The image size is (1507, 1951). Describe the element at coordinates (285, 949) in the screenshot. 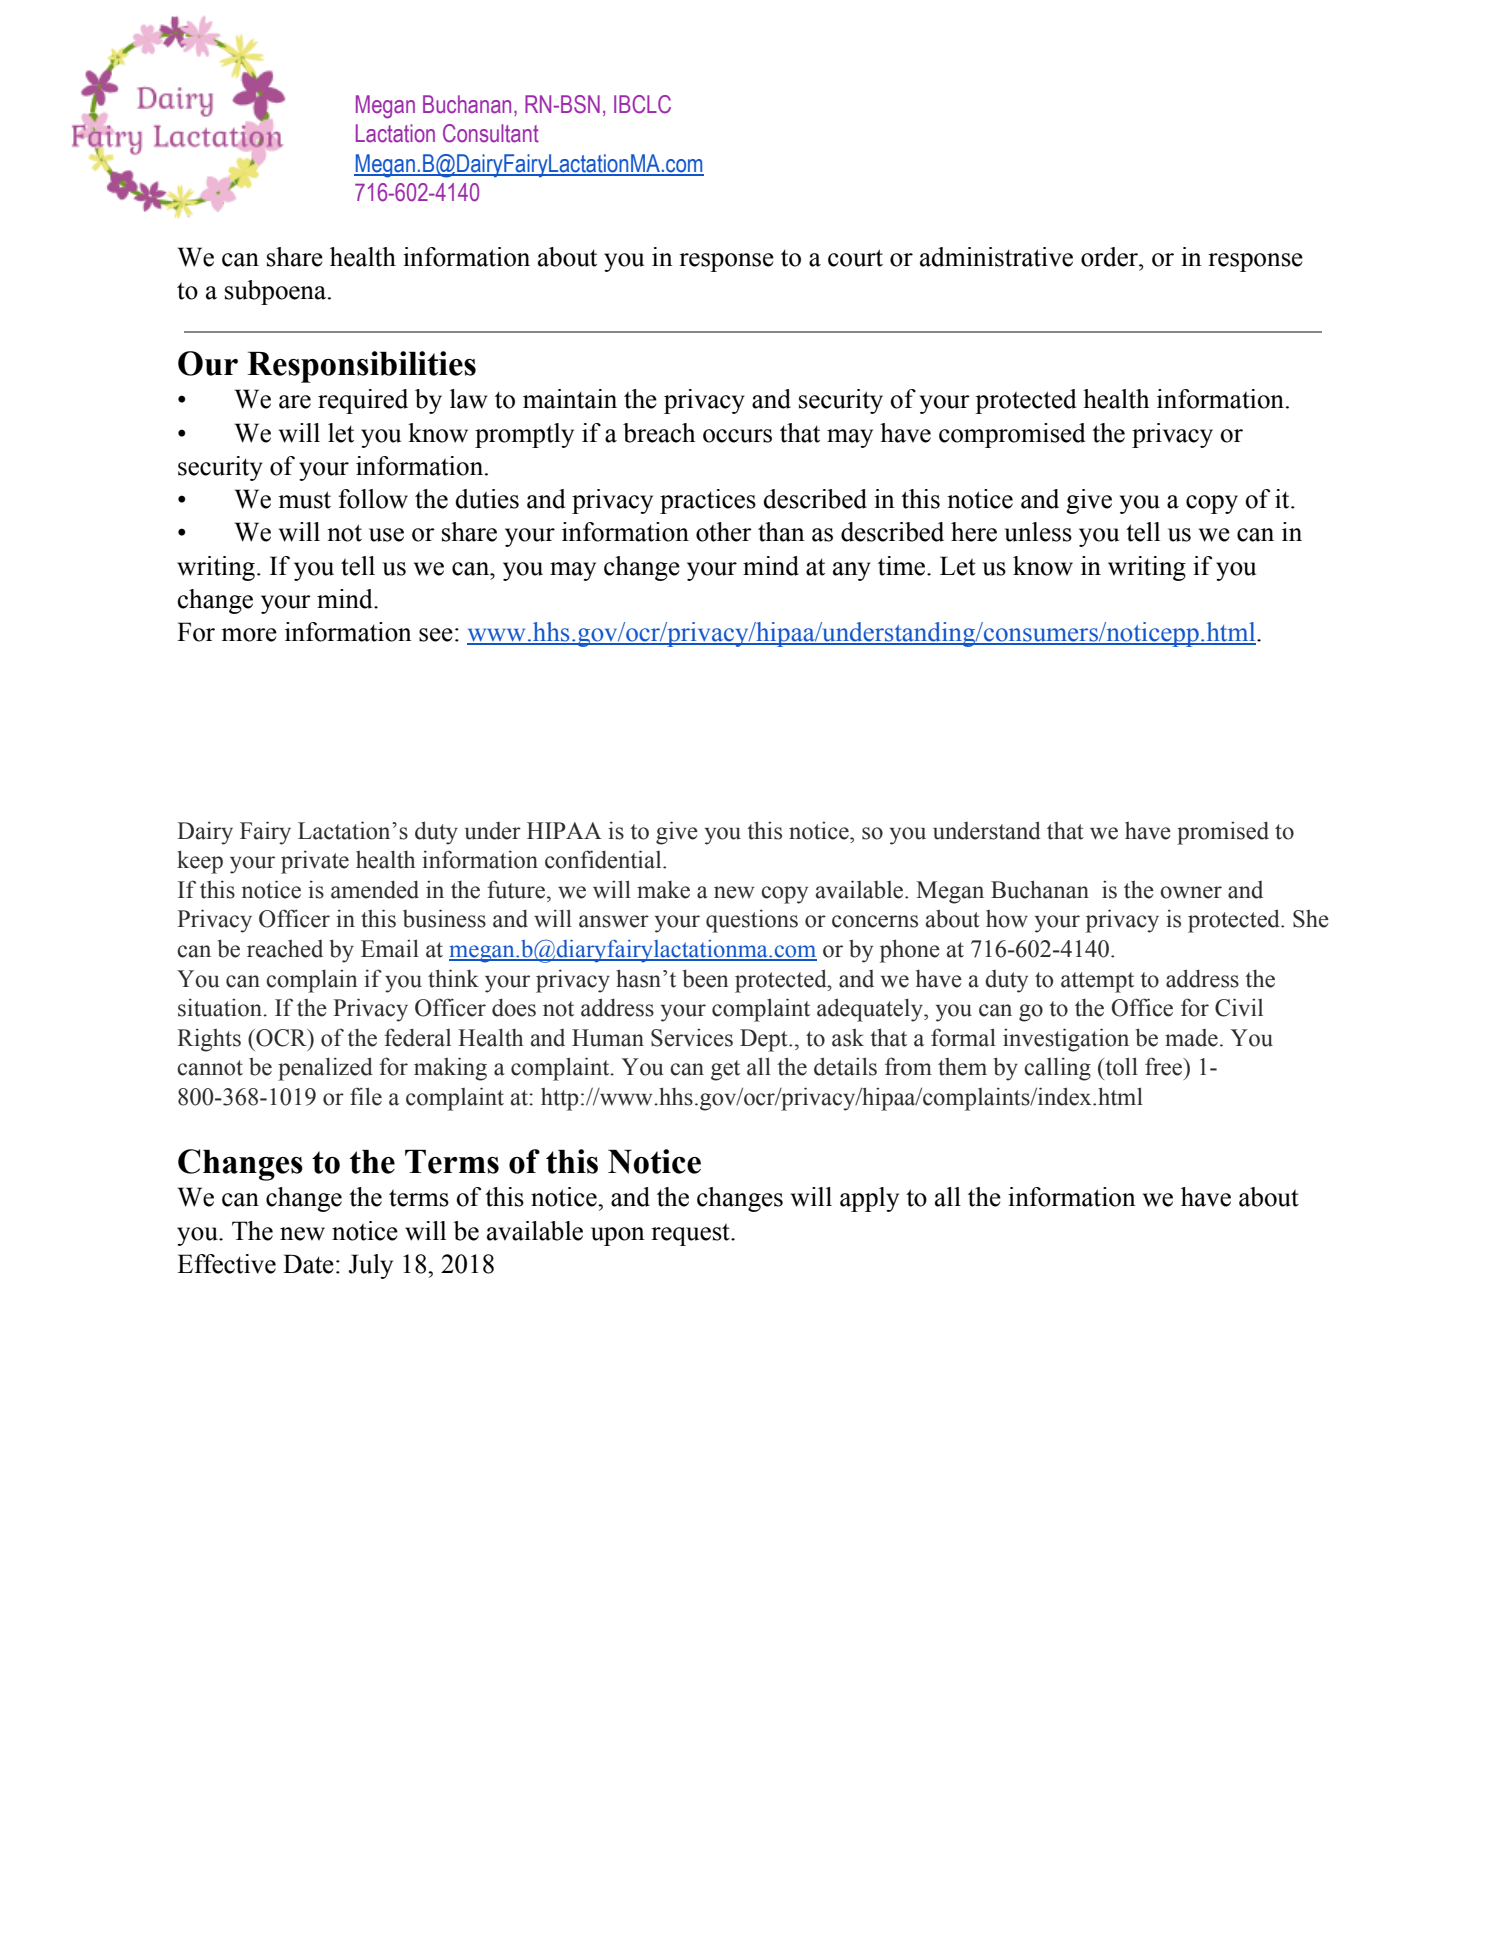

I see `reached` at that location.
